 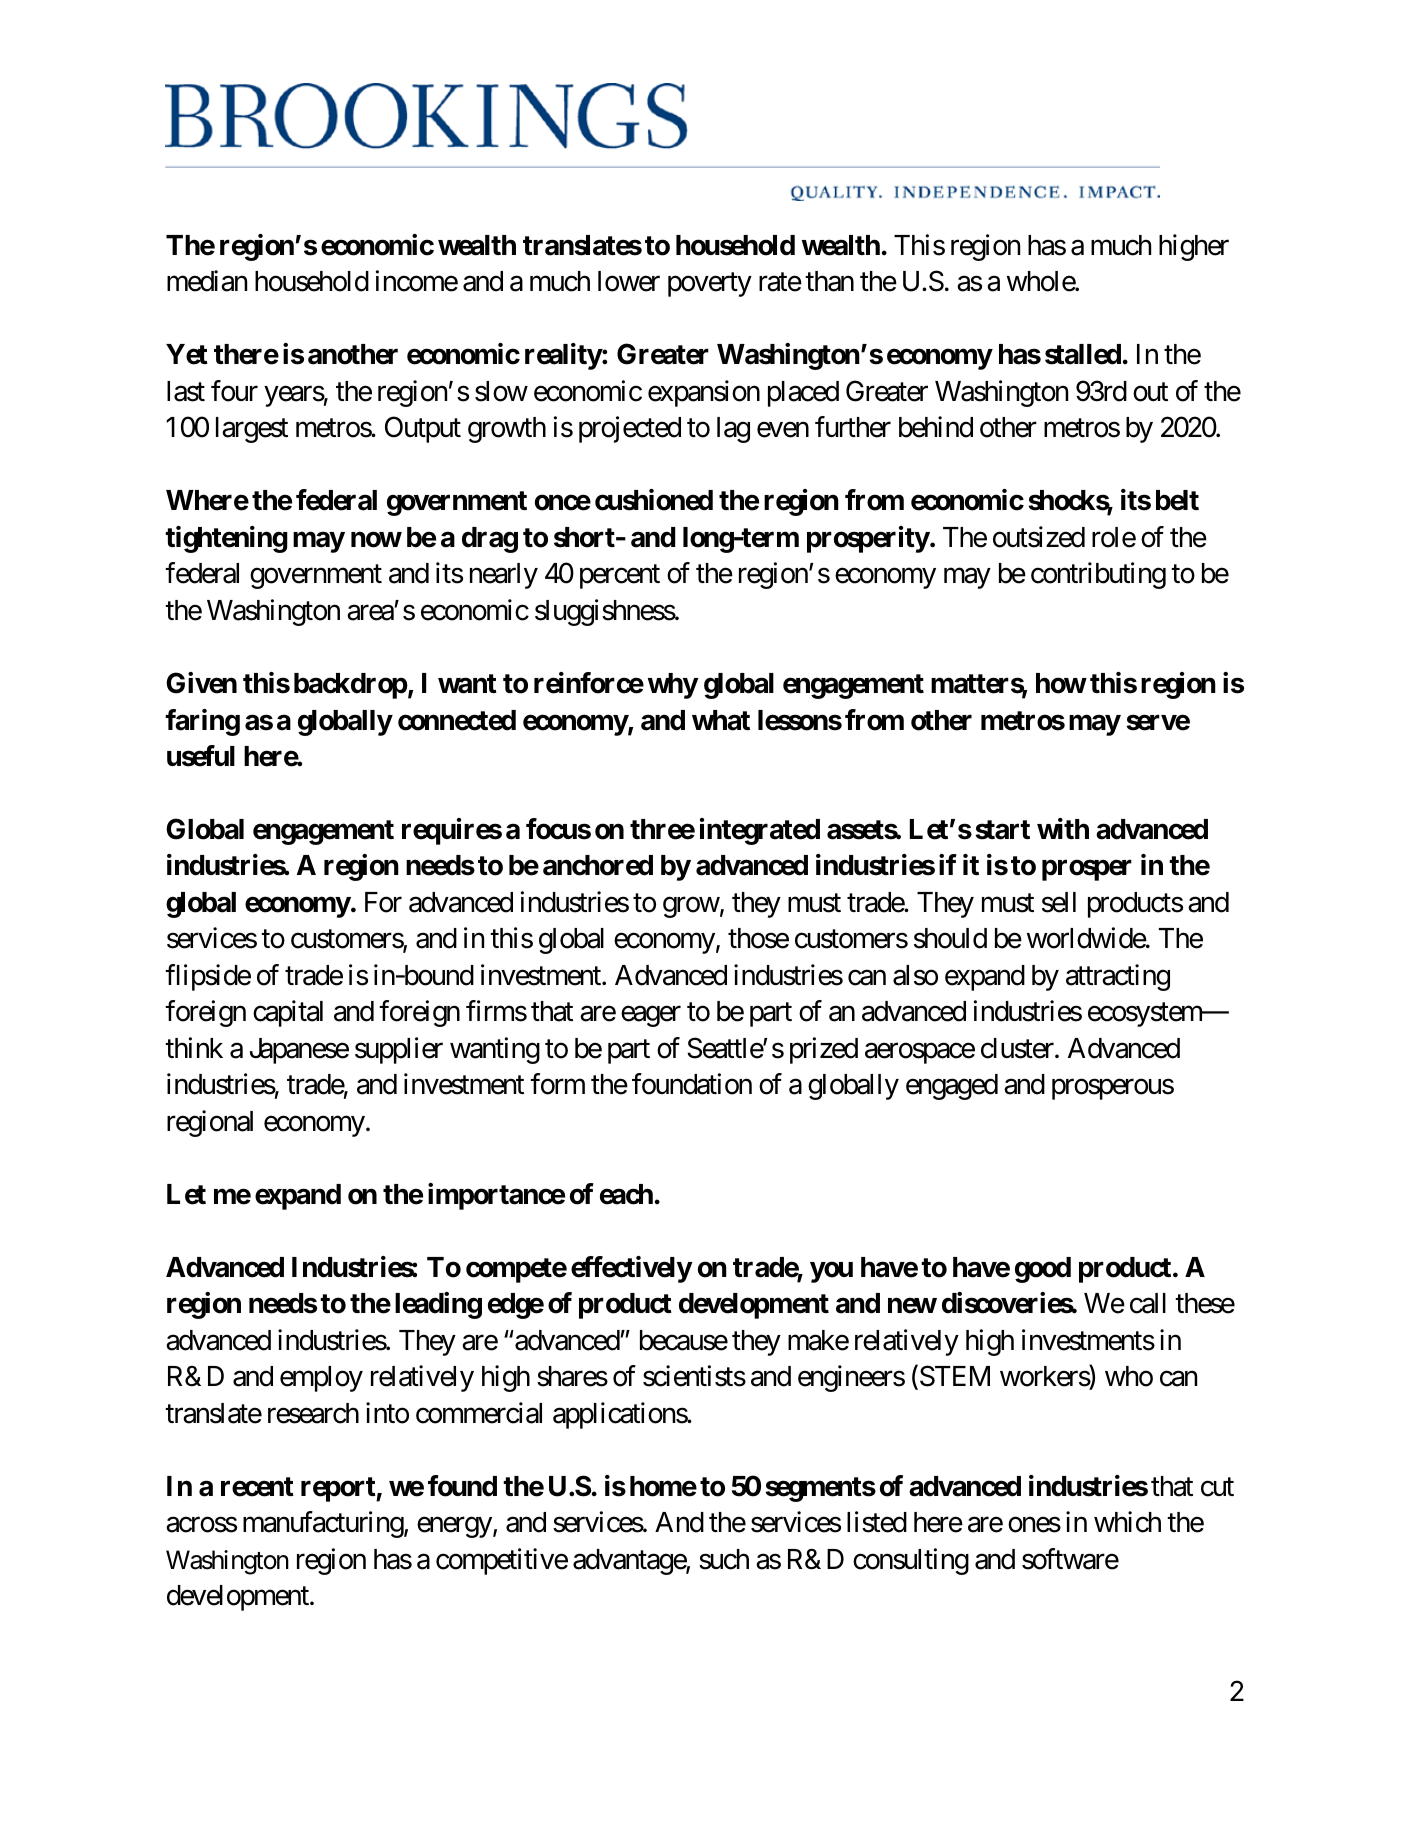 I want to click on stalled, so click(x=1083, y=354).
